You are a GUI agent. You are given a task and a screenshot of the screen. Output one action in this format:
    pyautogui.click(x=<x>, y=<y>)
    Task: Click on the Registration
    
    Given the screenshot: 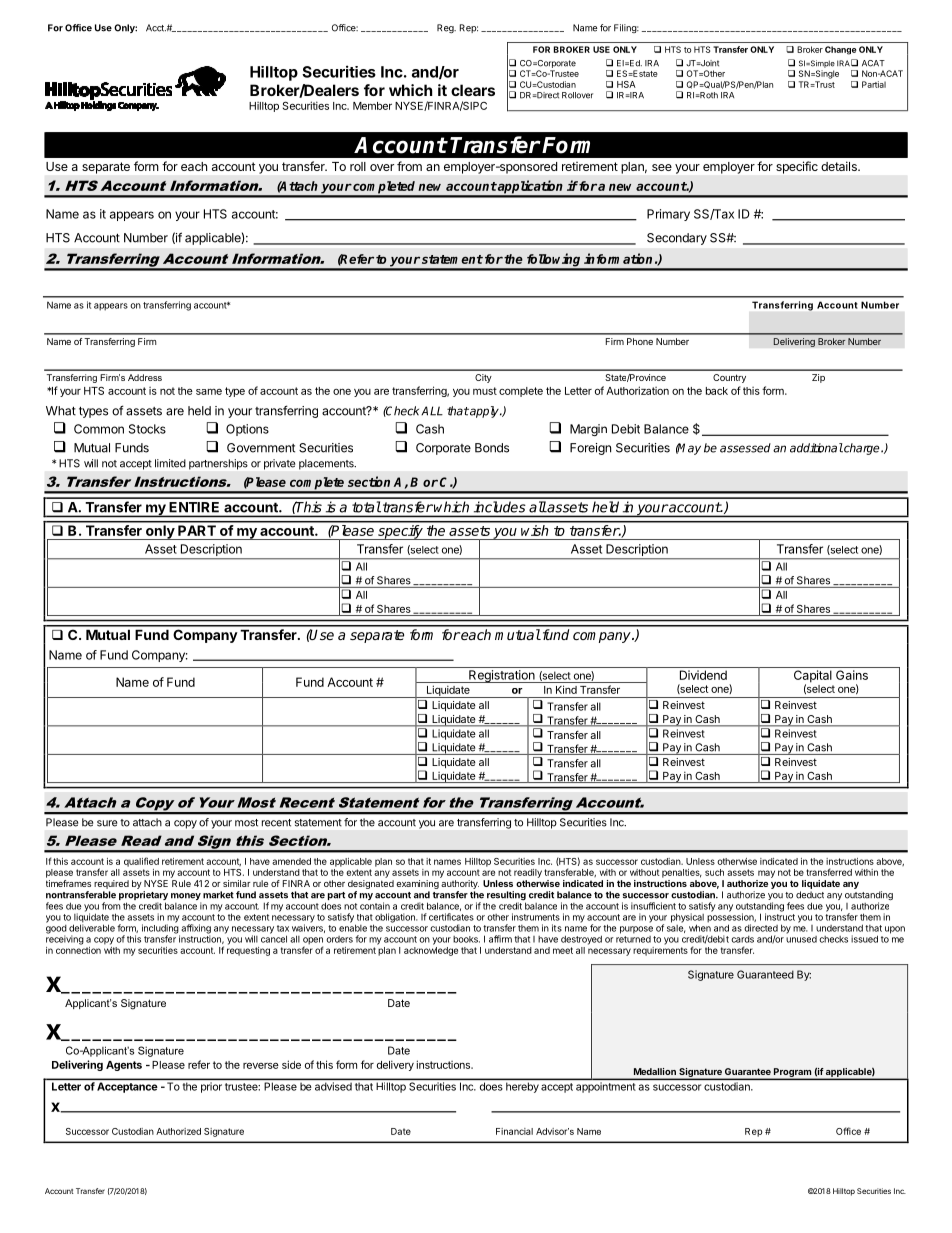 What is the action you would take?
    pyautogui.click(x=502, y=676)
